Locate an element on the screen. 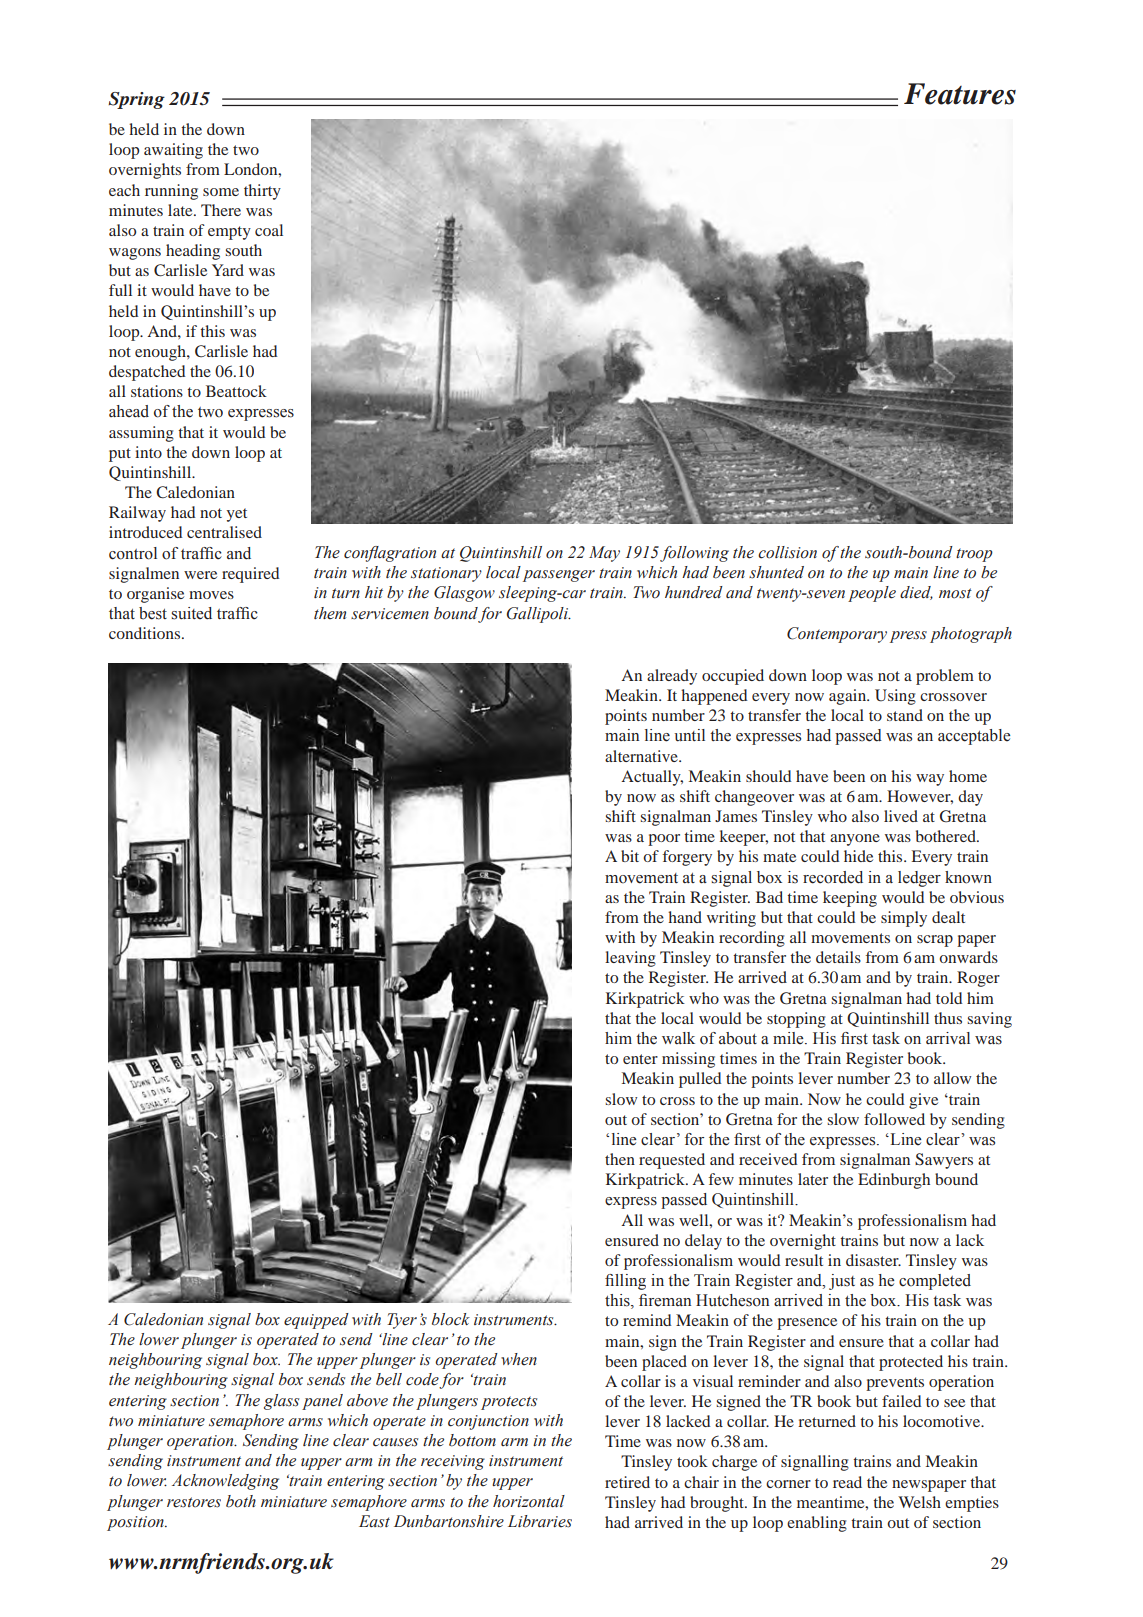  followed is located at coordinates (894, 1119).
